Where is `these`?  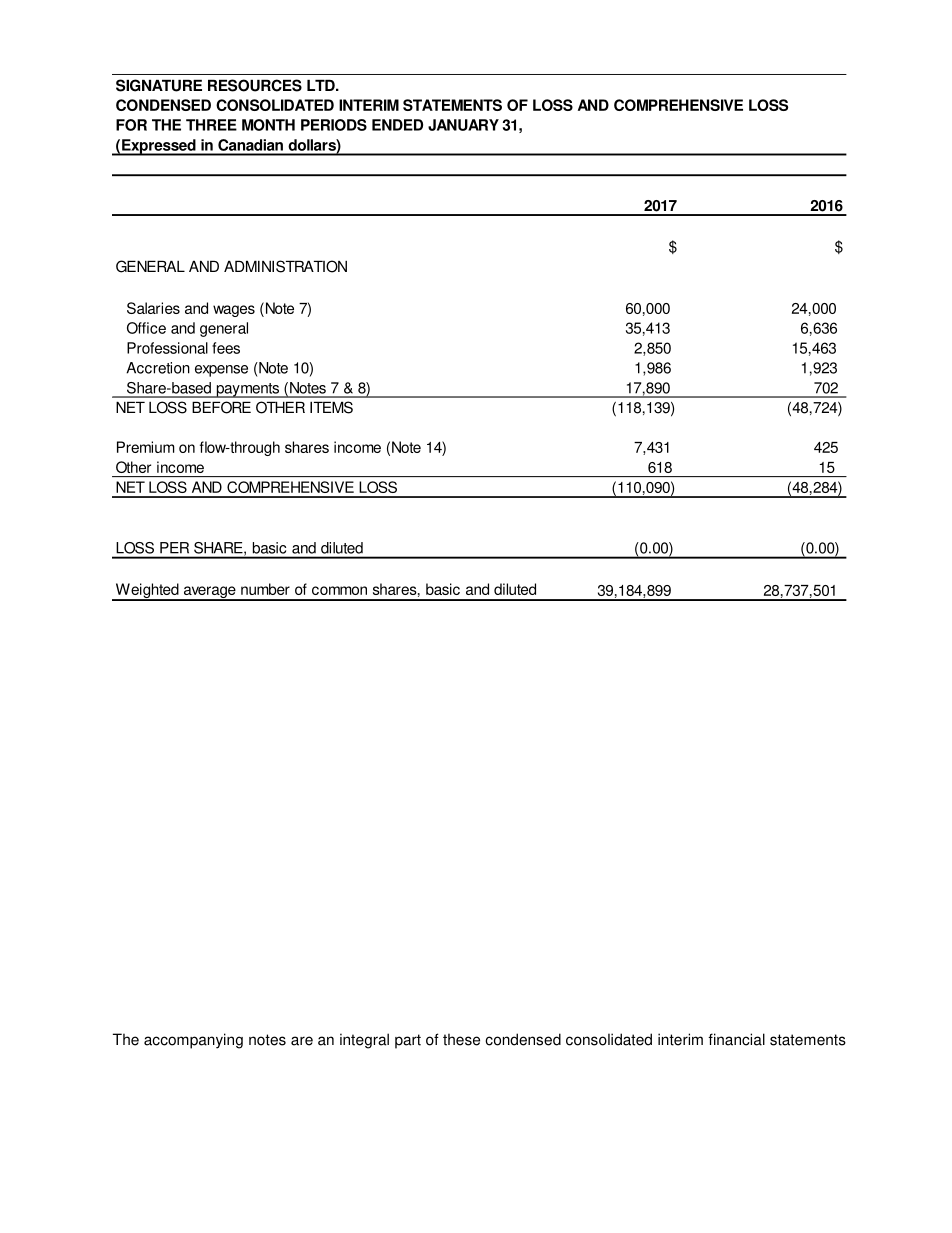 these is located at coordinates (461, 1039).
